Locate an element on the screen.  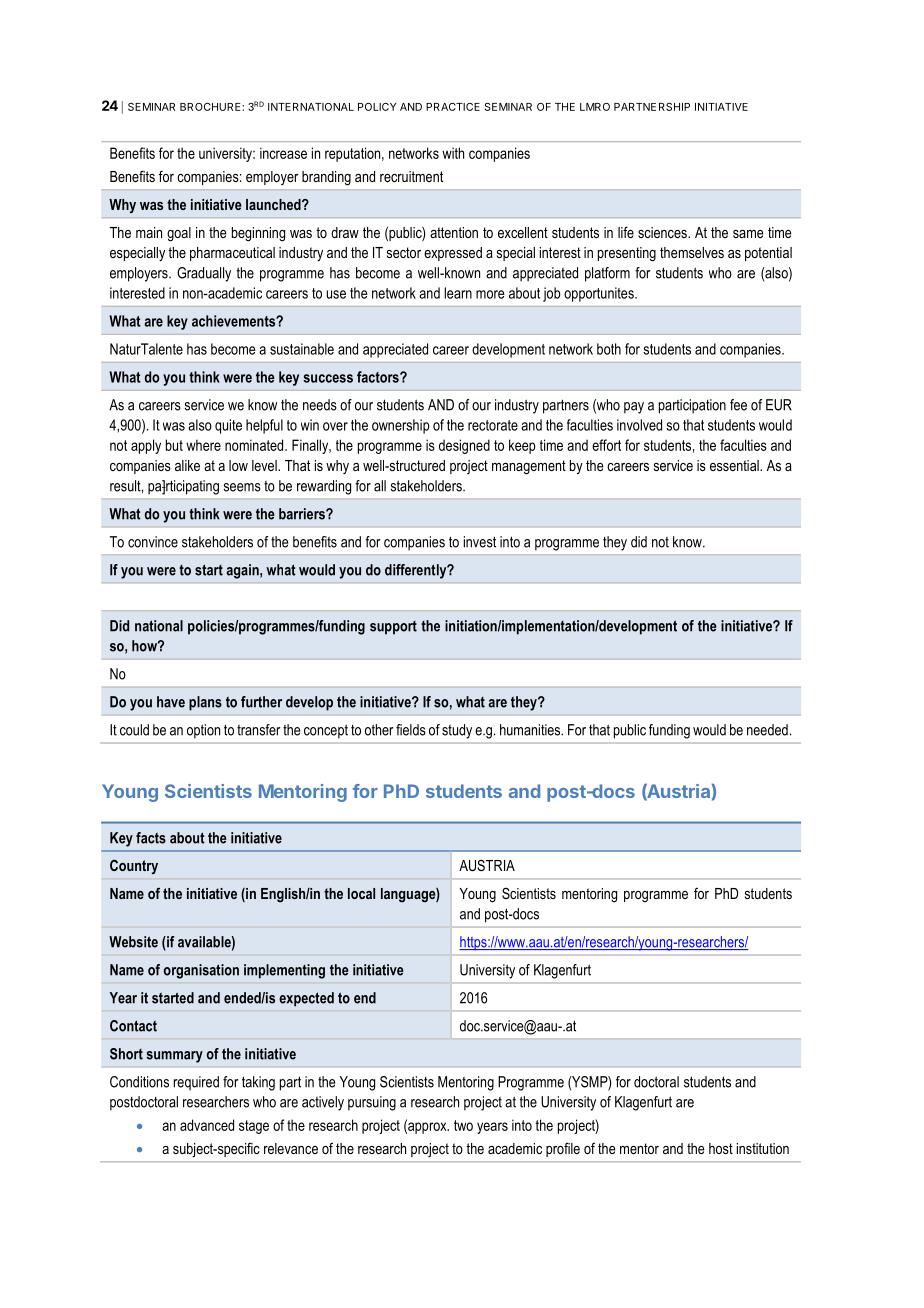
increase is located at coordinates (283, 153).
